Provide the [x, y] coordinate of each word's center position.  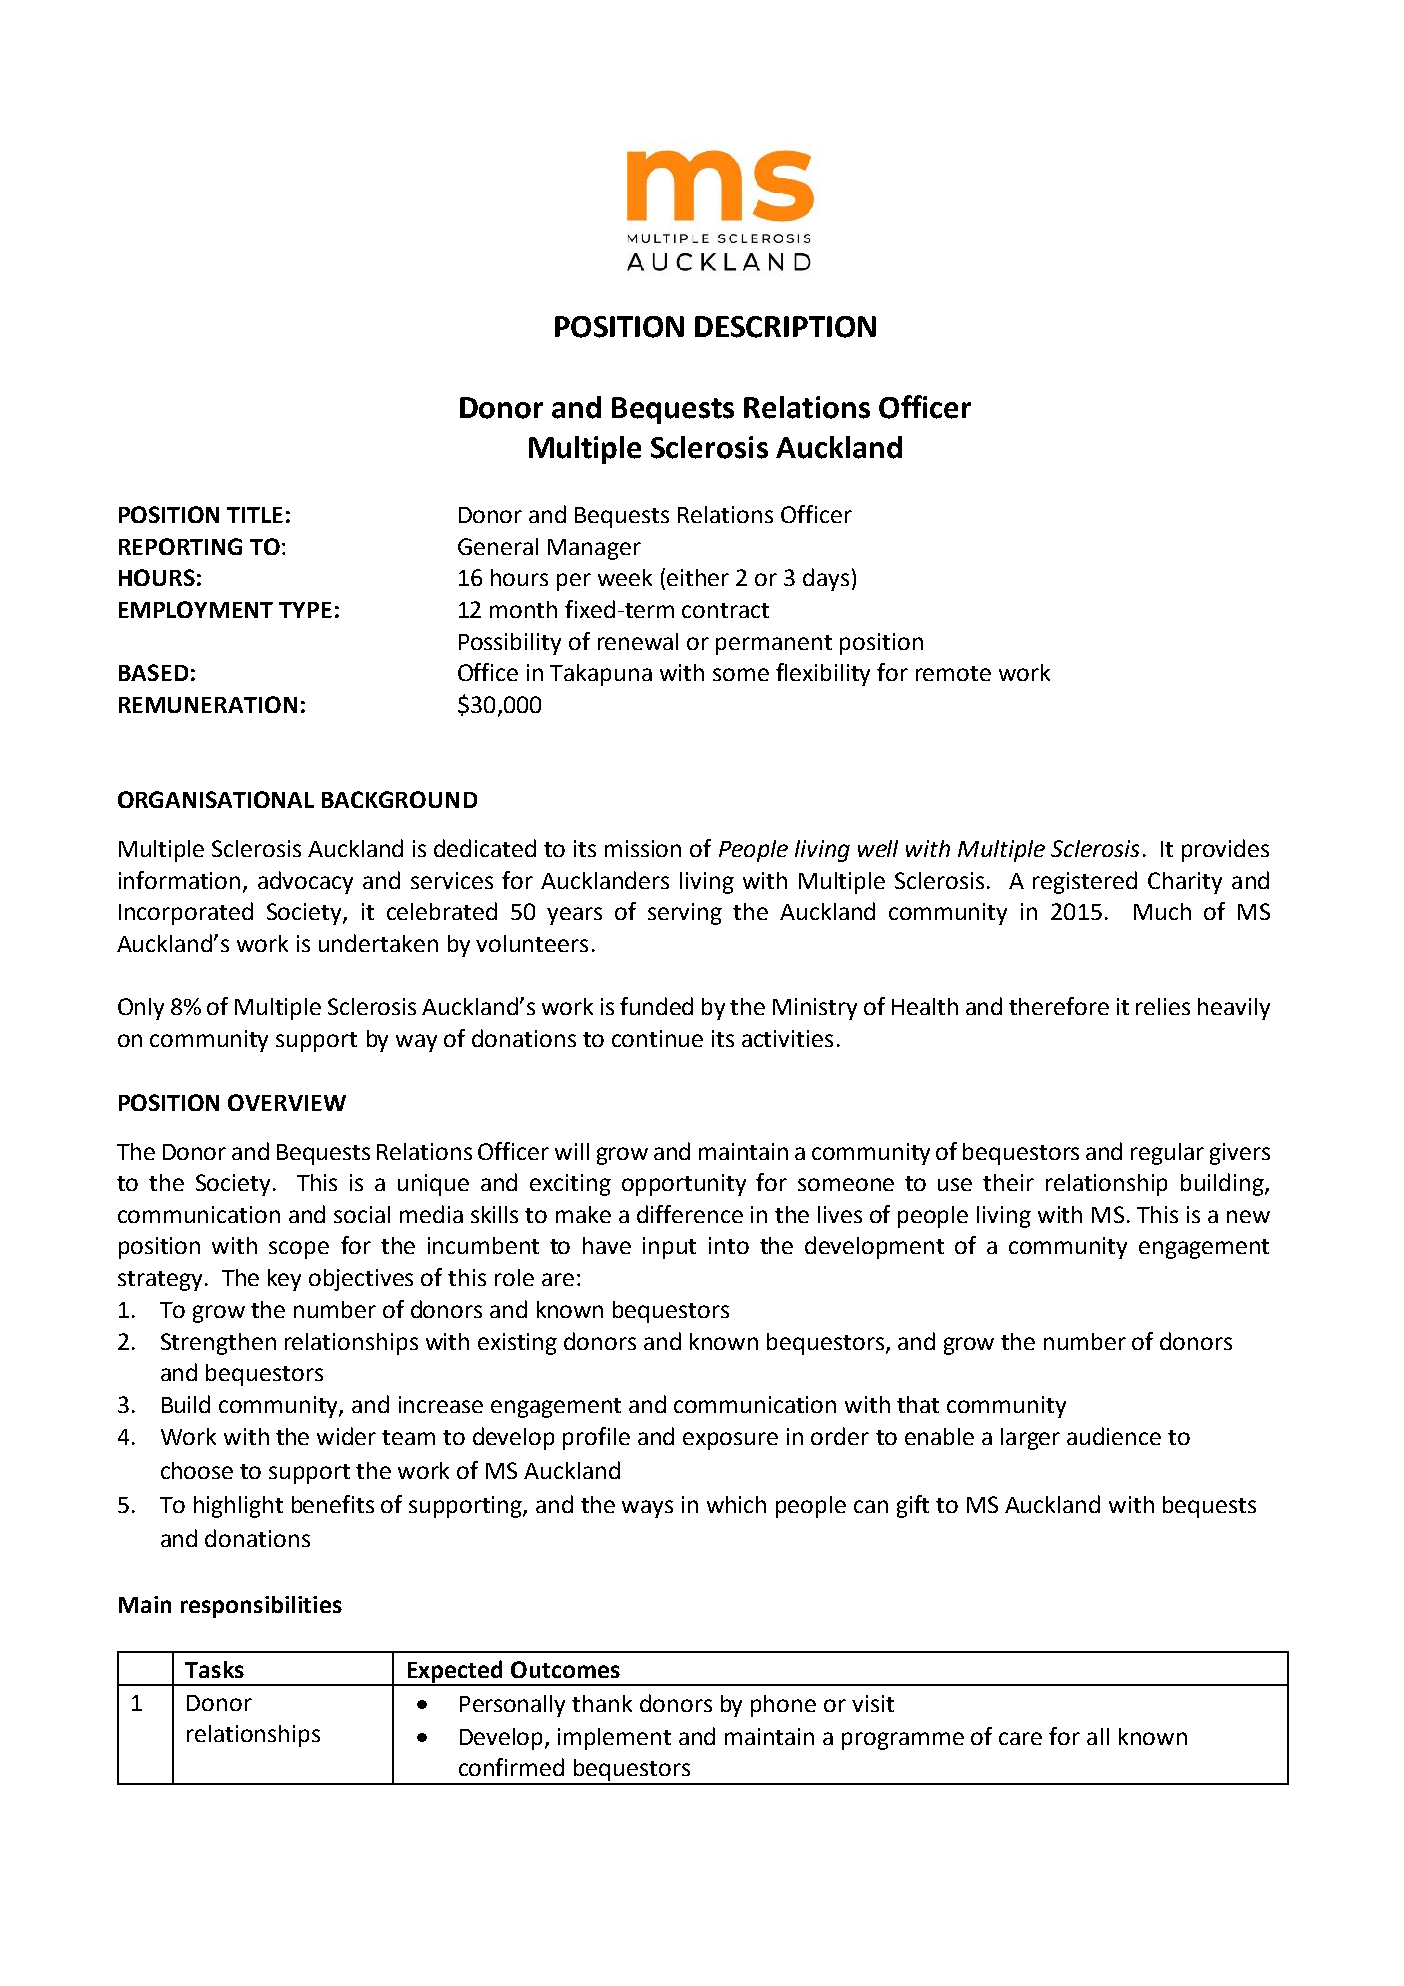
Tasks [214, 1669]
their [1008, 1182]
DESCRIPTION [785, 327]
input [669, 1248]
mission [643, 848]
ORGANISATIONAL [216, 799]
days [826, 579]
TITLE [255, 515]
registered [1085, 882]
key [284, 1280]
